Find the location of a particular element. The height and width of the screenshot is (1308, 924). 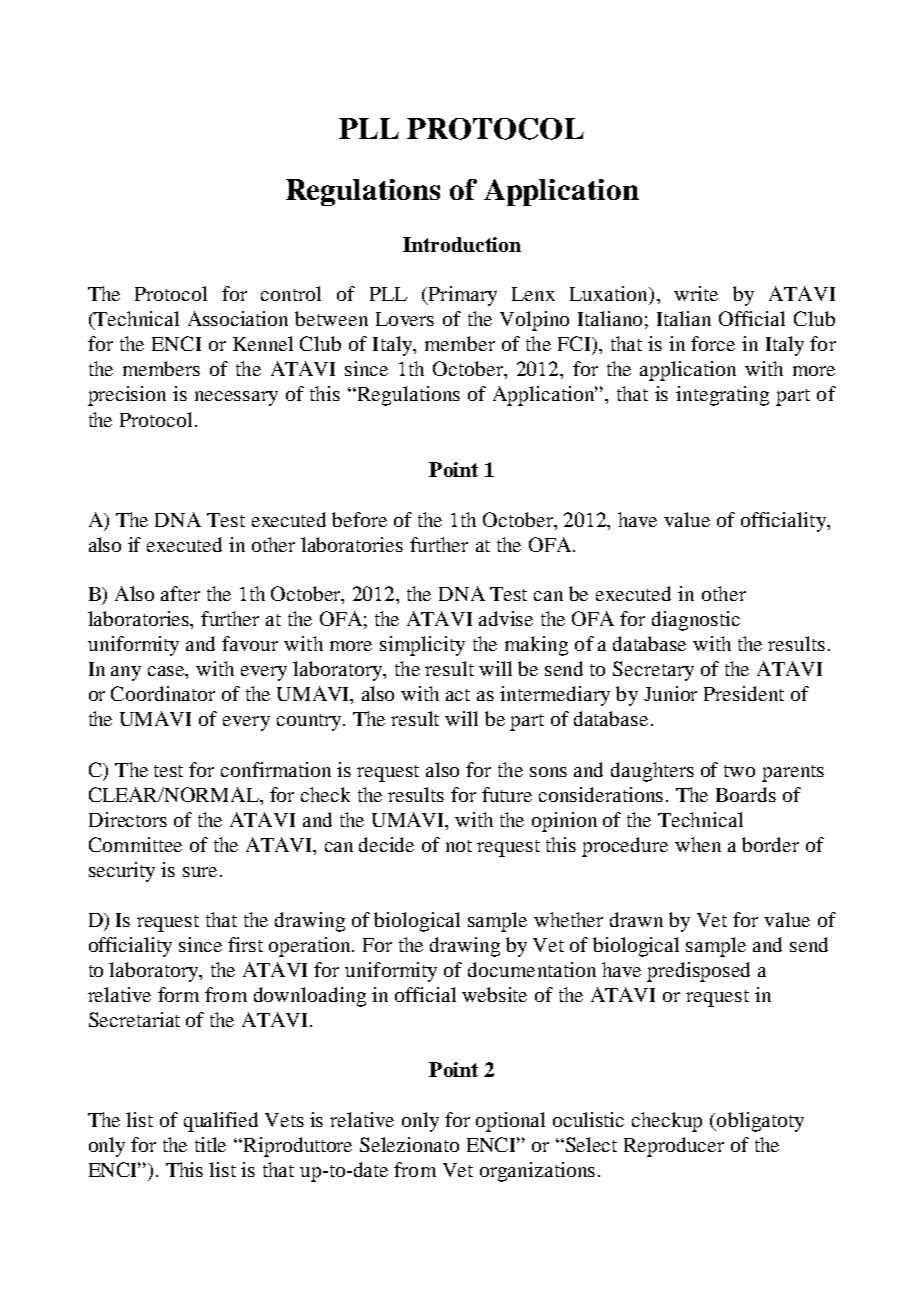

first is located at coordinates (245, 944).
